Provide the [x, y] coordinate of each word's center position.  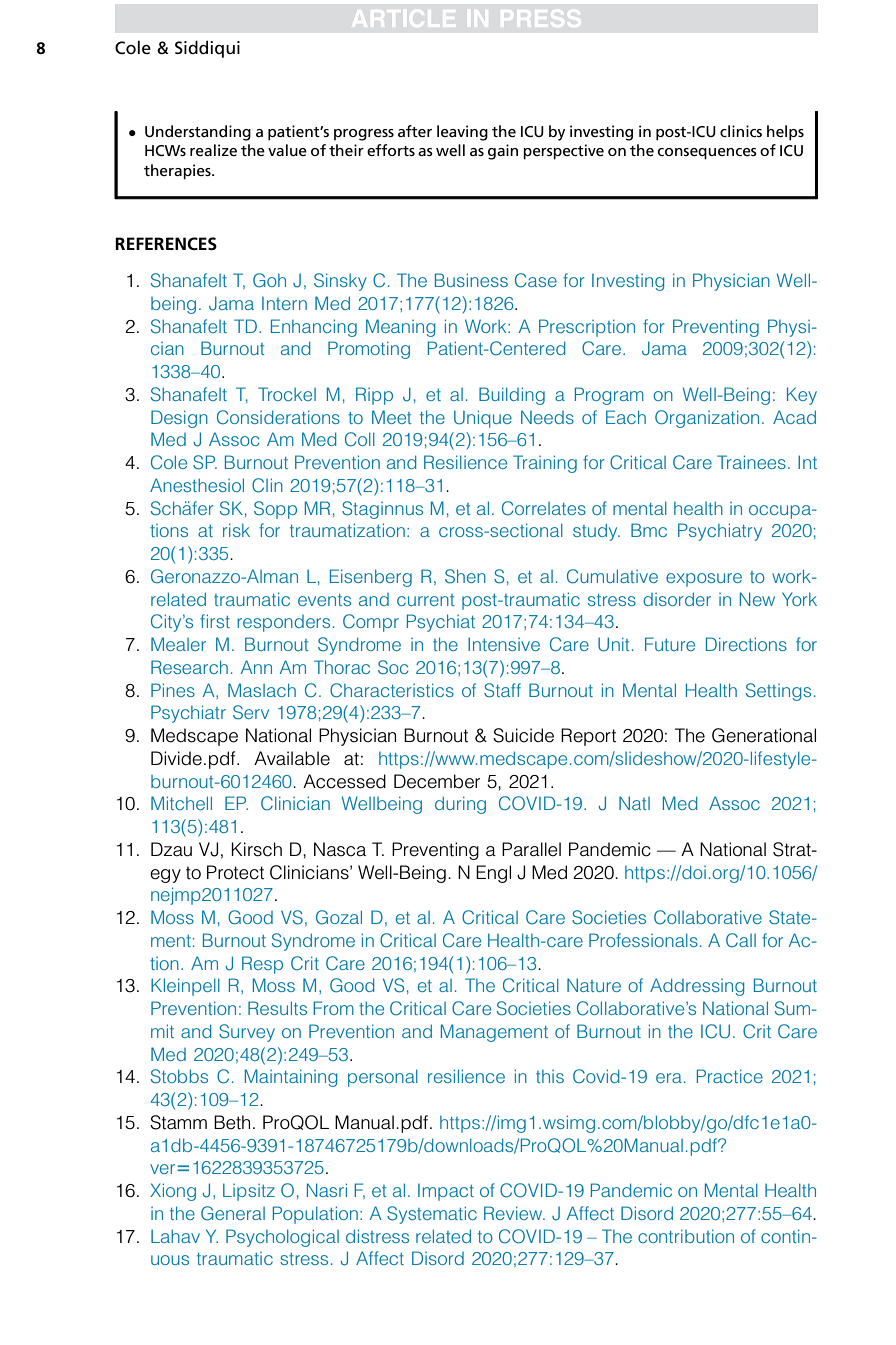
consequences [707, 154]
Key [802, 396]
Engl [493, 874]
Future [670, 644]
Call [741, 940]
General [233, 1213]
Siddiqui [207, 49]
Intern [284, 303]
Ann [256, 667]
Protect [235, 872]
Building [512, 396]
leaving [462, 133]
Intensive [504, 644]
